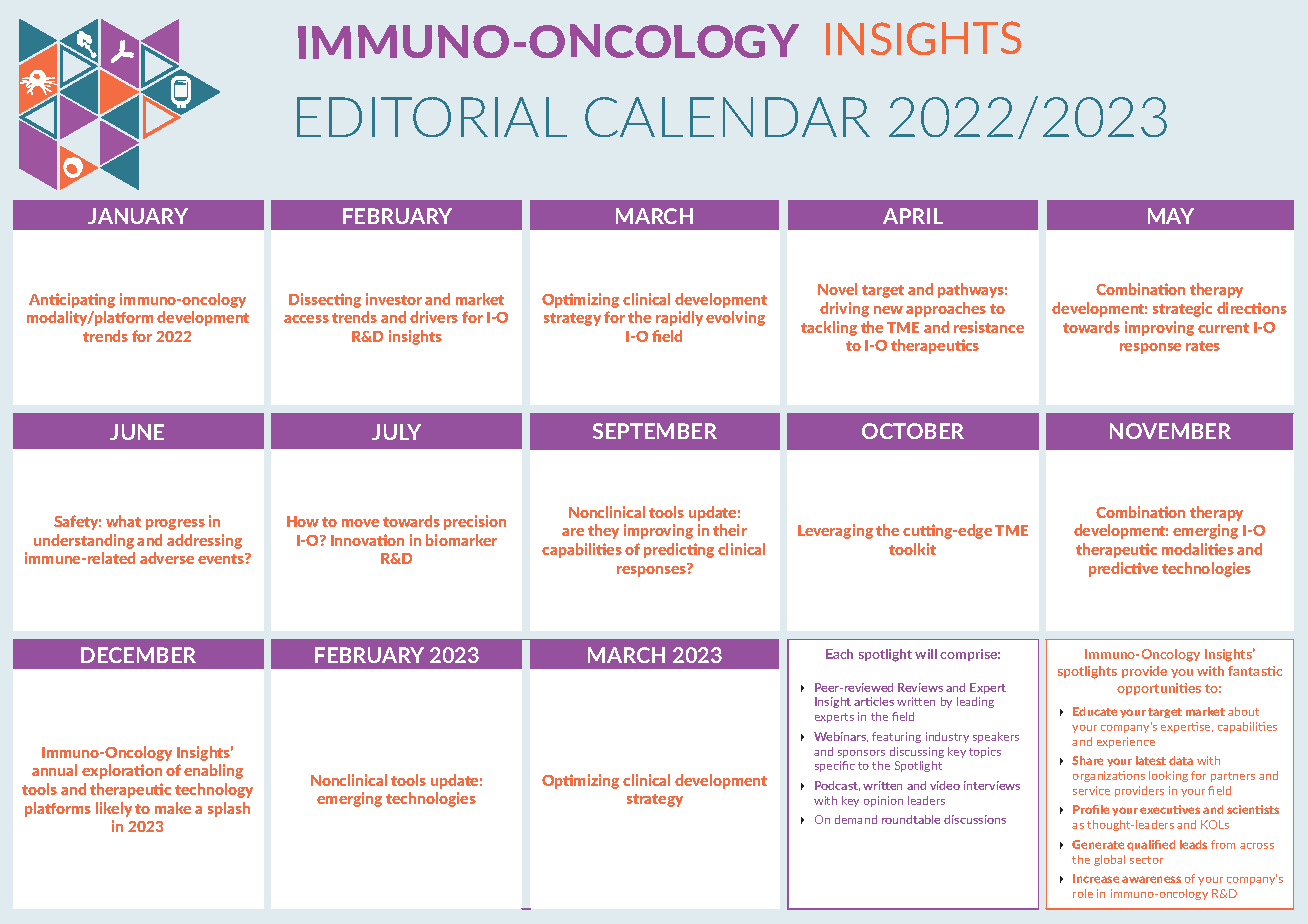  Describe the element at coordinates (1198, 549) in the screenshot. I see `modalities` at that location.
